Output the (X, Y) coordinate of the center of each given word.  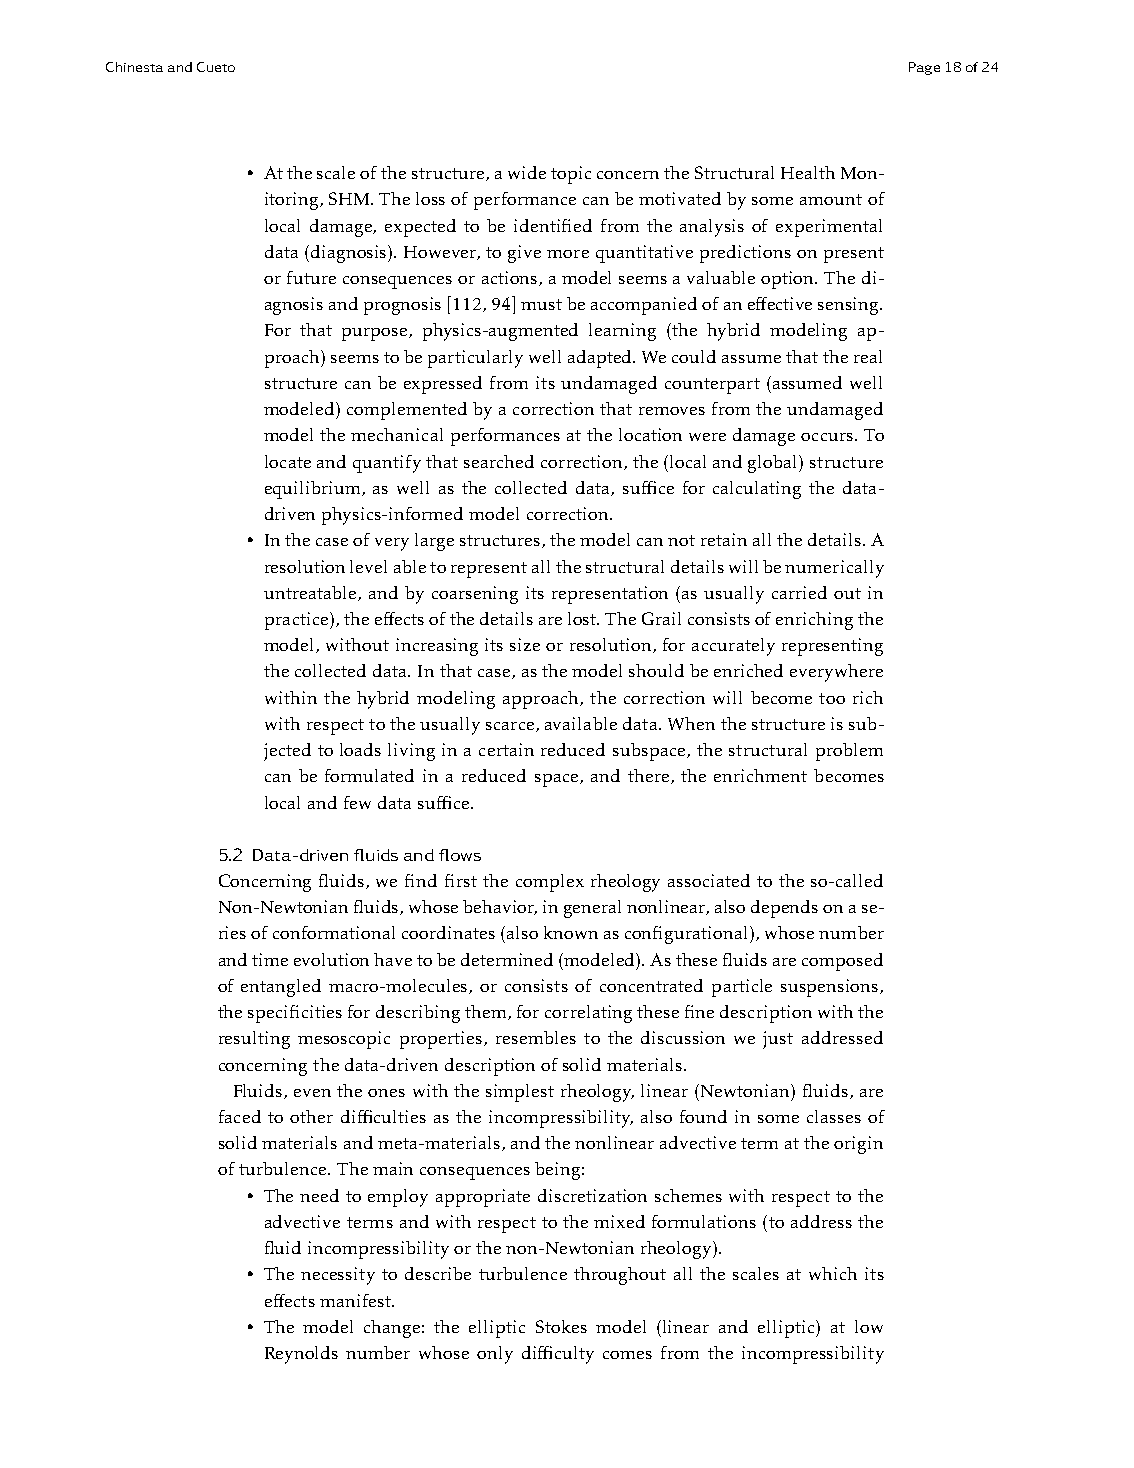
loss (430, 198)
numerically (834, 569)
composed (842, 962)
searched (499, 461)
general (592, 909)
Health (808, 172)
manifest (356, 1300)
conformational (334, 932)
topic (571, 175)
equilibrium (314, 490)
